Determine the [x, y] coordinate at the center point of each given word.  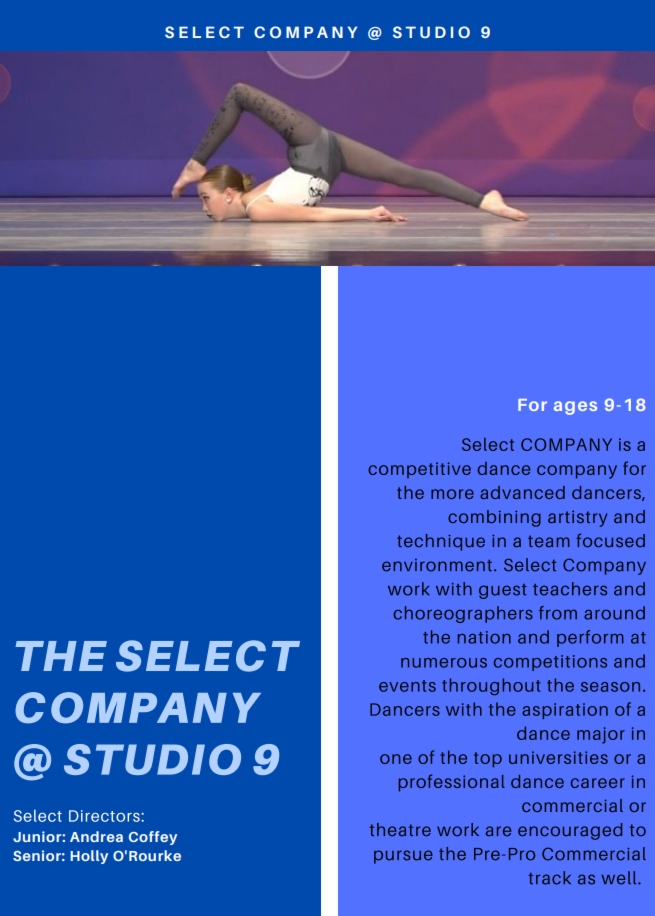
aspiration [565, 711]
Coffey [153, 838]
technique [441, 542]
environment [437, 565]
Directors [105, 816]
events [407, 686]
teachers [570, 589]
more [452, 494]
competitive [419, 470]
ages [575, 408]
